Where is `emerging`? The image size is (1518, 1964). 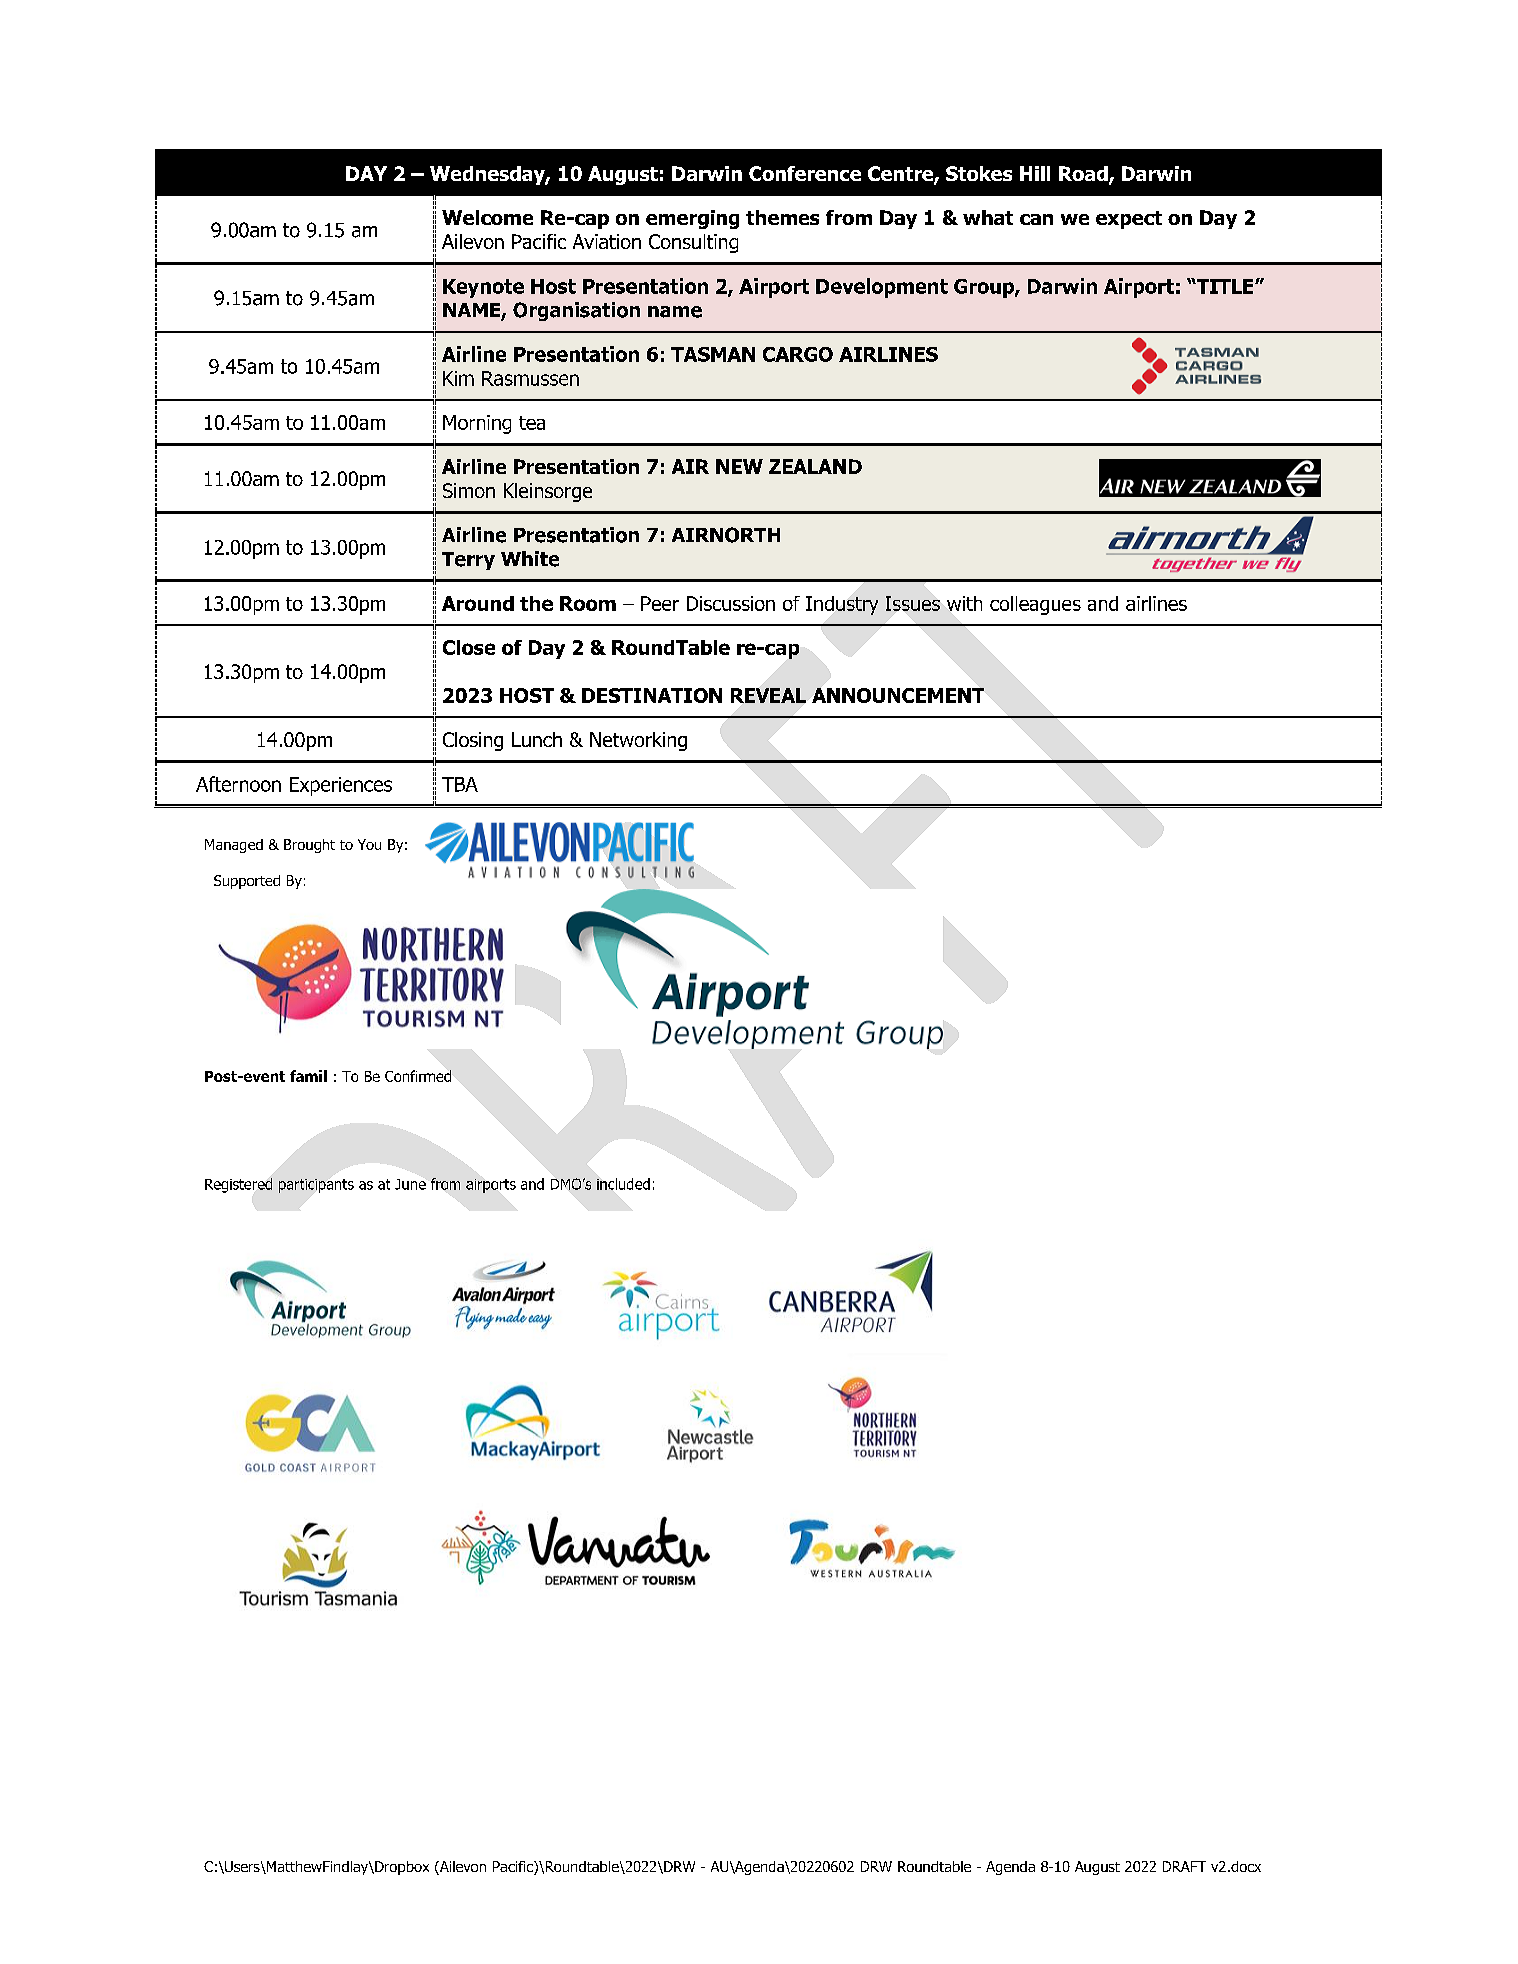
emerging is located at coordinates (692, 219).
